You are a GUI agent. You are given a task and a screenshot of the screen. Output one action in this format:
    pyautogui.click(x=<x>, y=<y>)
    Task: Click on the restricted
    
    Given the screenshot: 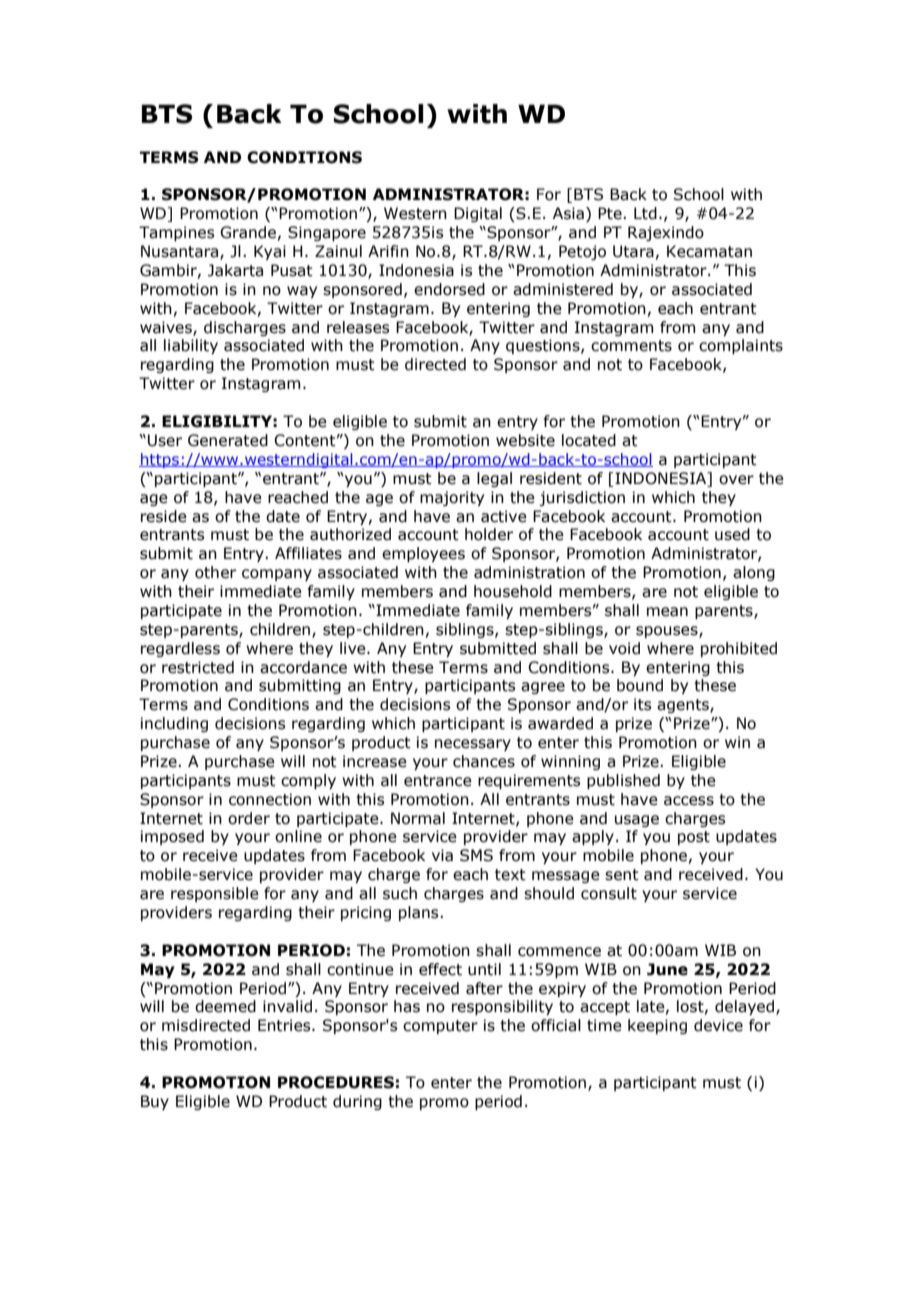 What is the action you would take?
    pyautogui.click(x=198, y=667)
